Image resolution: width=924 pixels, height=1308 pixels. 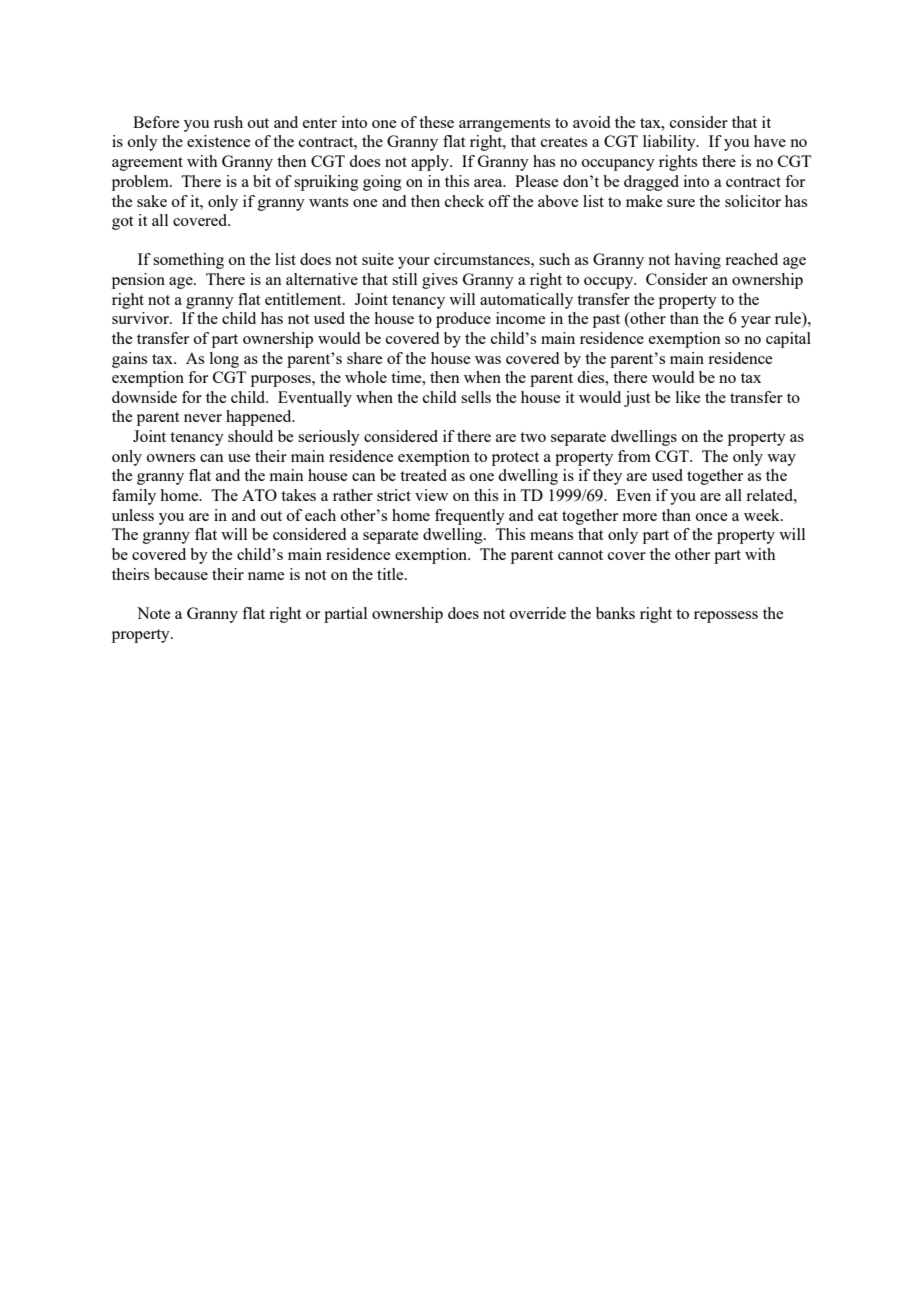 I want to click on Note, so click(x=153, y=613).
